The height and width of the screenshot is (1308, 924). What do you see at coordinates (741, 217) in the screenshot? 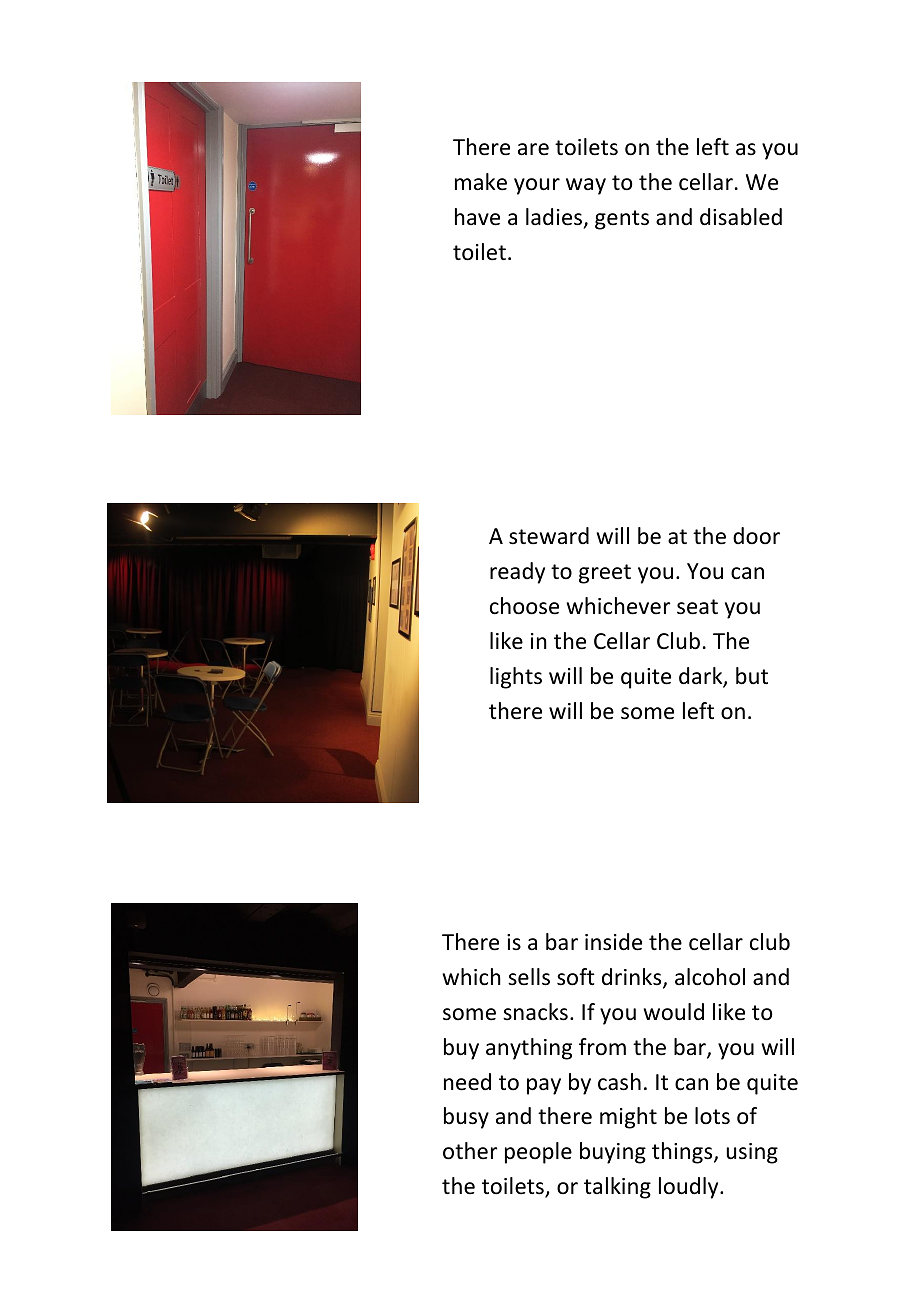
I see `disabled` at bounding box center [741, 217].
